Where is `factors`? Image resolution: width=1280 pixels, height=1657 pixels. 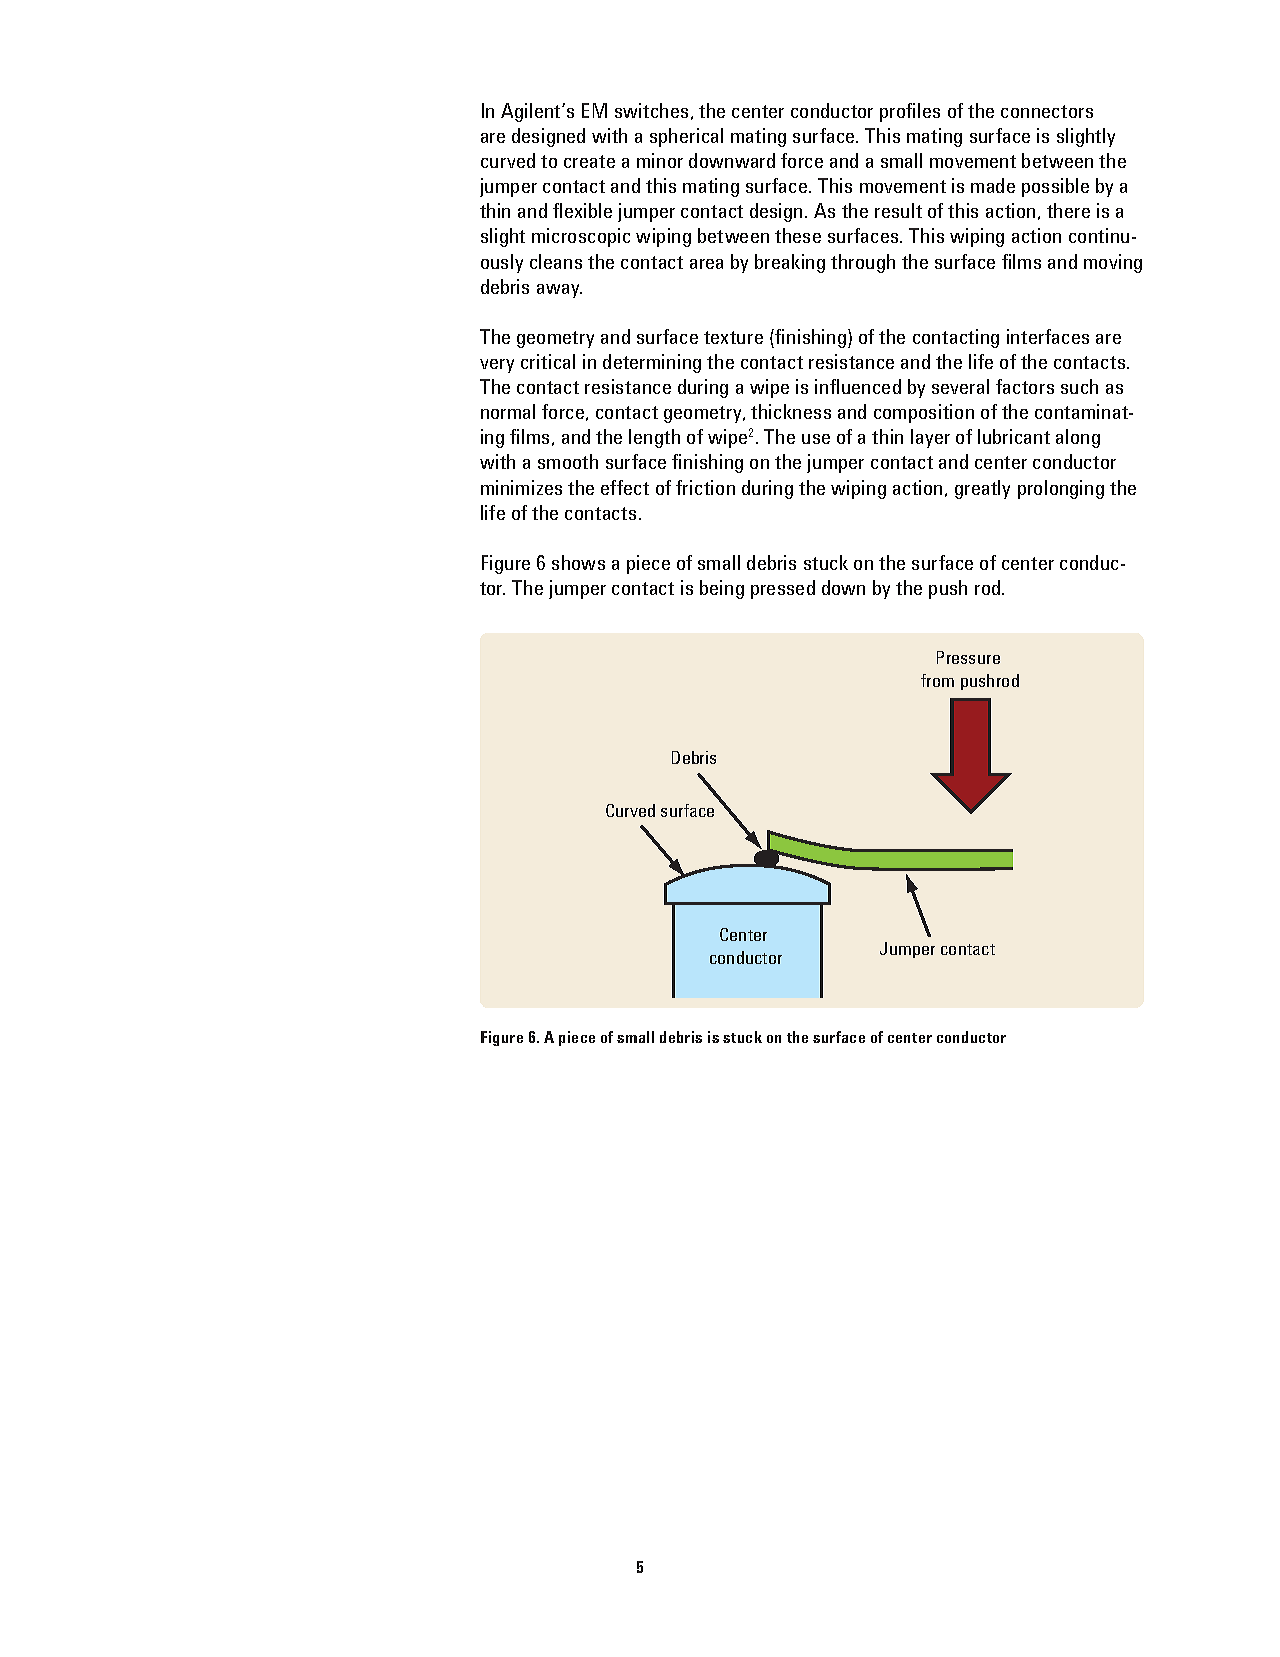
factors is located at coordinates (1025, 386).
